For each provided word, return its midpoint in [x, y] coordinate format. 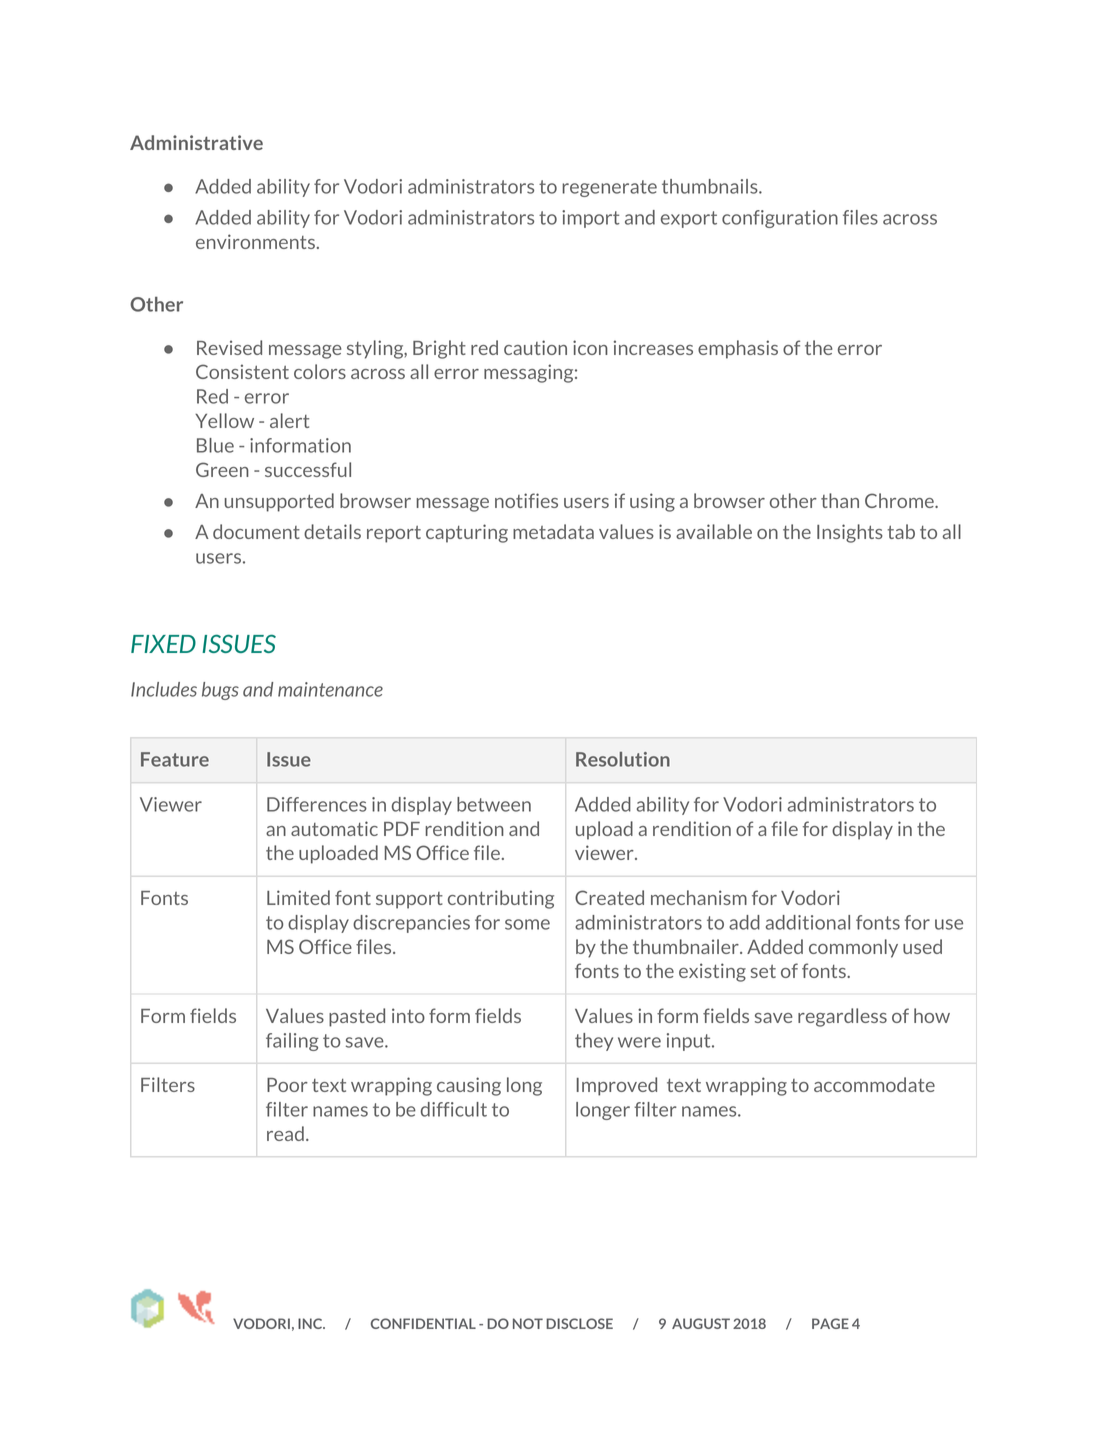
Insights [850, 533]
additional [808, 922]
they [594, 1042]
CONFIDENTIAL [423, 1323]
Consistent [242, 371]
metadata [553, 531]
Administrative [196, 142]
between [494, 804]
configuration [780, 219]
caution [535, 347]
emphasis [738, 349]
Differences [317, 804]
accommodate [874, 1084]
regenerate [609, 188]
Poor [287, 1085]
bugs [220, 691]
